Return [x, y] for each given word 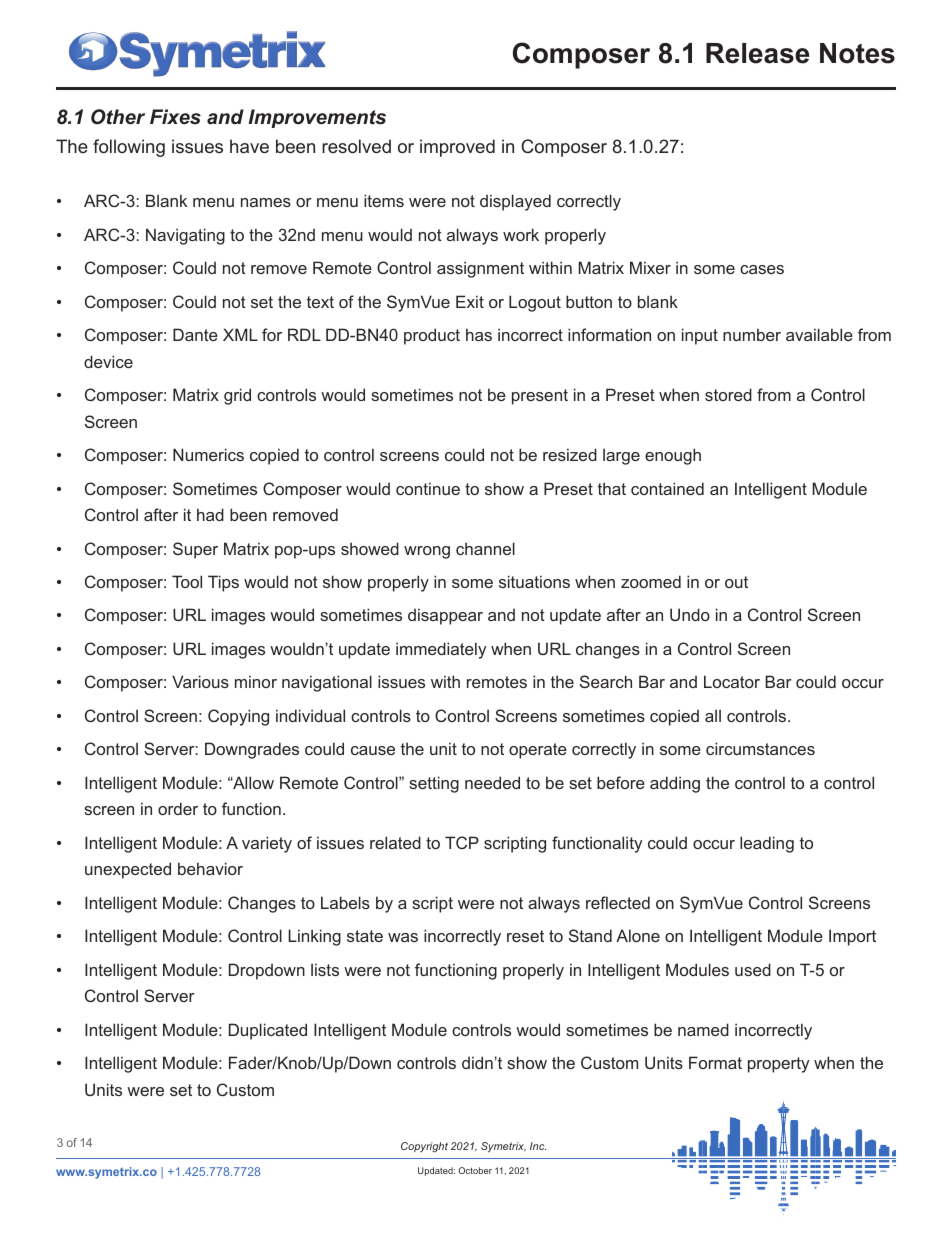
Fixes [175, 117]
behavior [210, 868]
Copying [238, 717]
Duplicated [268, 1031]
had [210, 514]
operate [538, 751]
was [403, 937]
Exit [470, 301]
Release [757, 53]
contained [667, 488]
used [753, 969]
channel [485, 548]
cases [762, 269]
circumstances [760, 748]
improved [457, 148]
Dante [195, 334]
